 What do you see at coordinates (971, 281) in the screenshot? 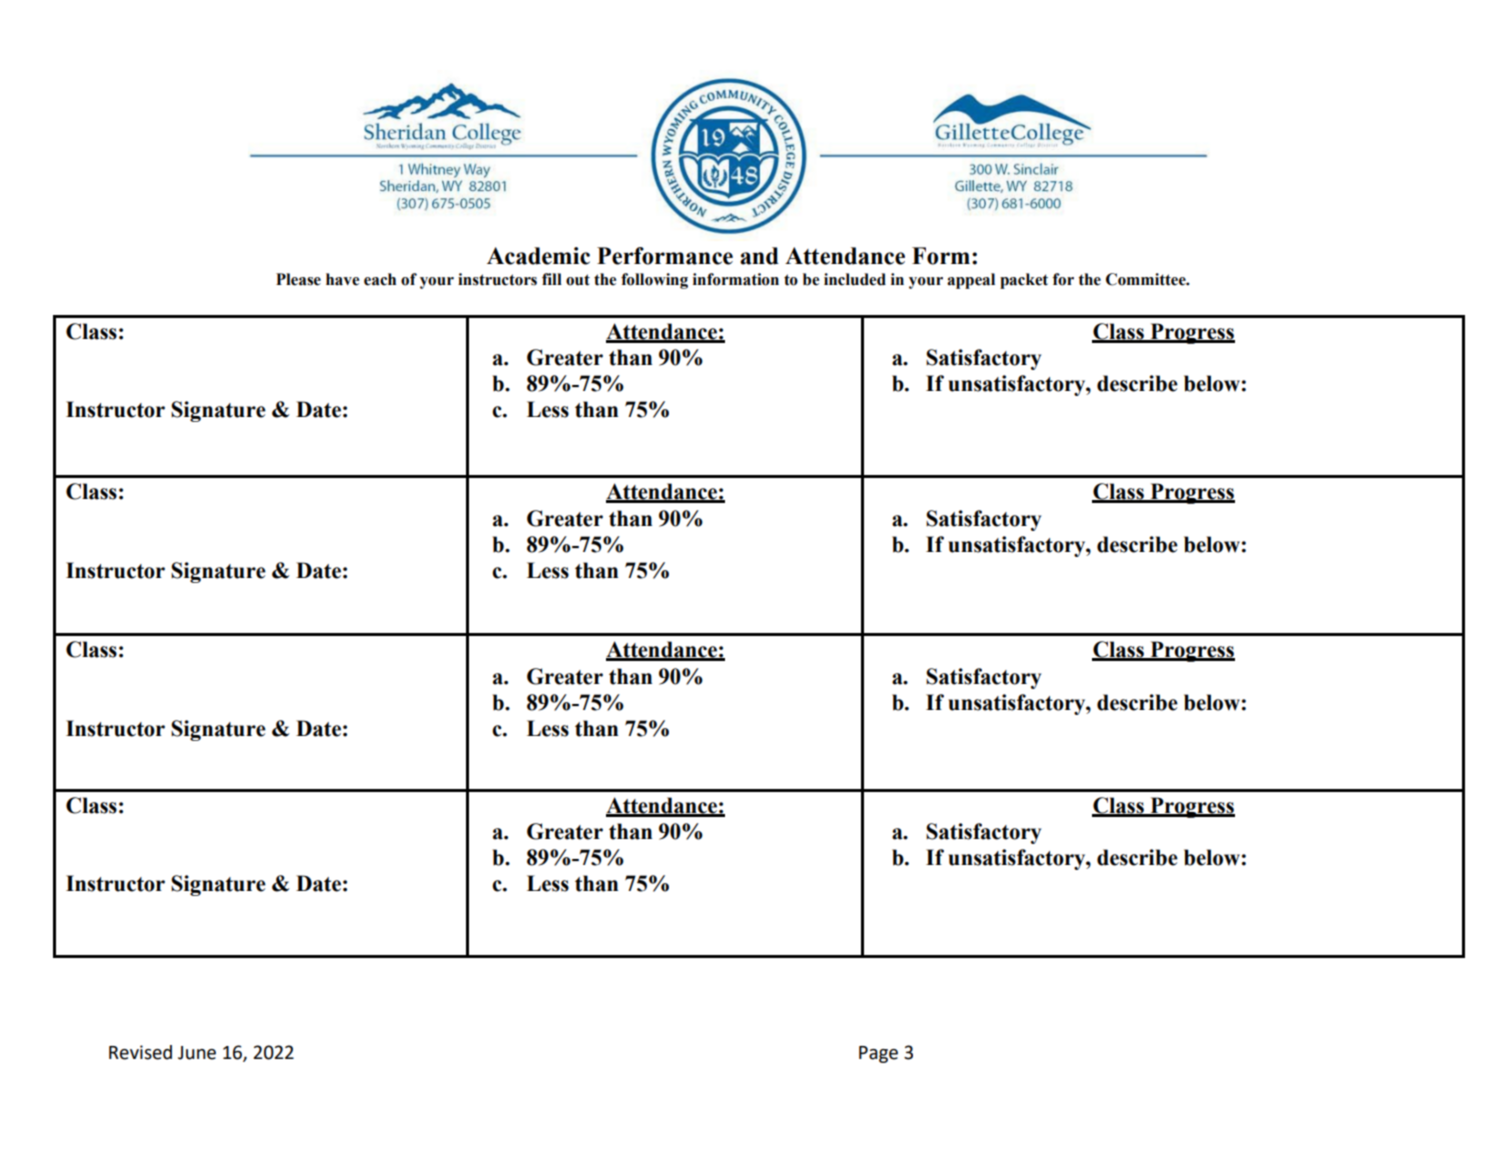
I see `appeal` at bounding box center [971, 281].
